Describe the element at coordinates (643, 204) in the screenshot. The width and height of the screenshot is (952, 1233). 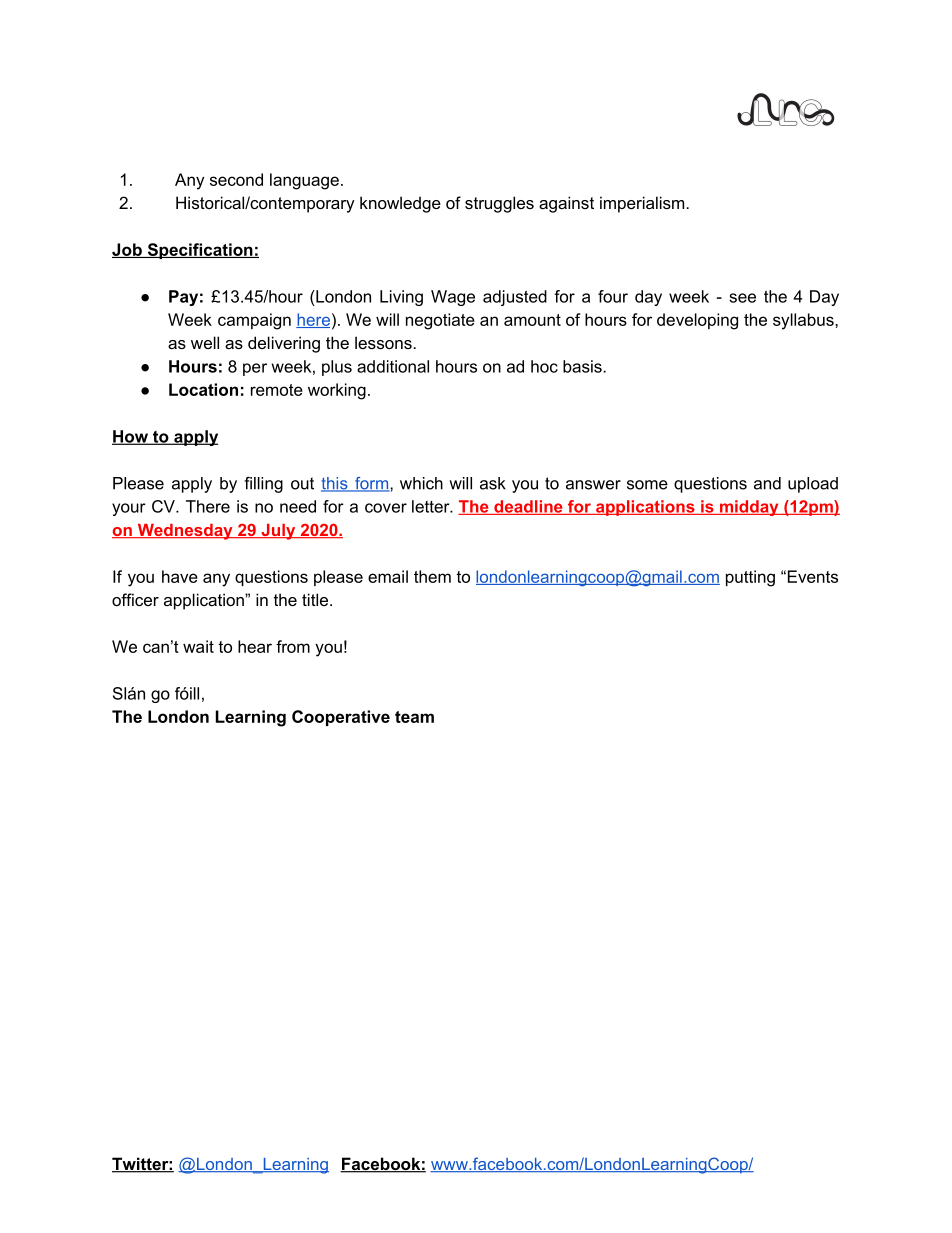
I see `imperialism` at that location.
